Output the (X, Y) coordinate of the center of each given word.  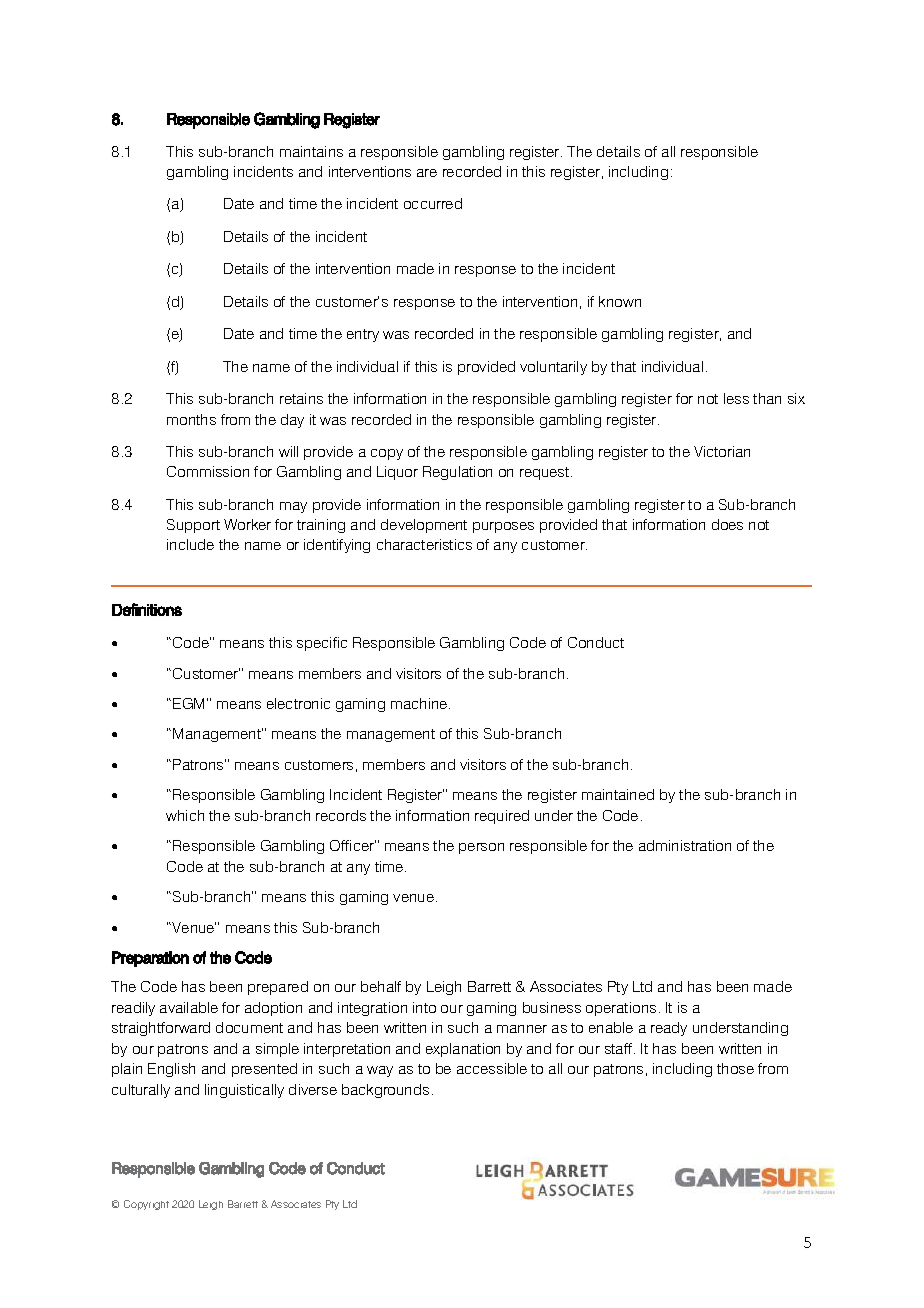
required (502, 817)
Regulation (457, 473)
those (735, 1068)
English (171, 1070)
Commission (208, 471)
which (185, 815)
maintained (618, 794)
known (620, 301)
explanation (463, 1050)
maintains (311, 151)
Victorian (722, 451)
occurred (433, 203)
